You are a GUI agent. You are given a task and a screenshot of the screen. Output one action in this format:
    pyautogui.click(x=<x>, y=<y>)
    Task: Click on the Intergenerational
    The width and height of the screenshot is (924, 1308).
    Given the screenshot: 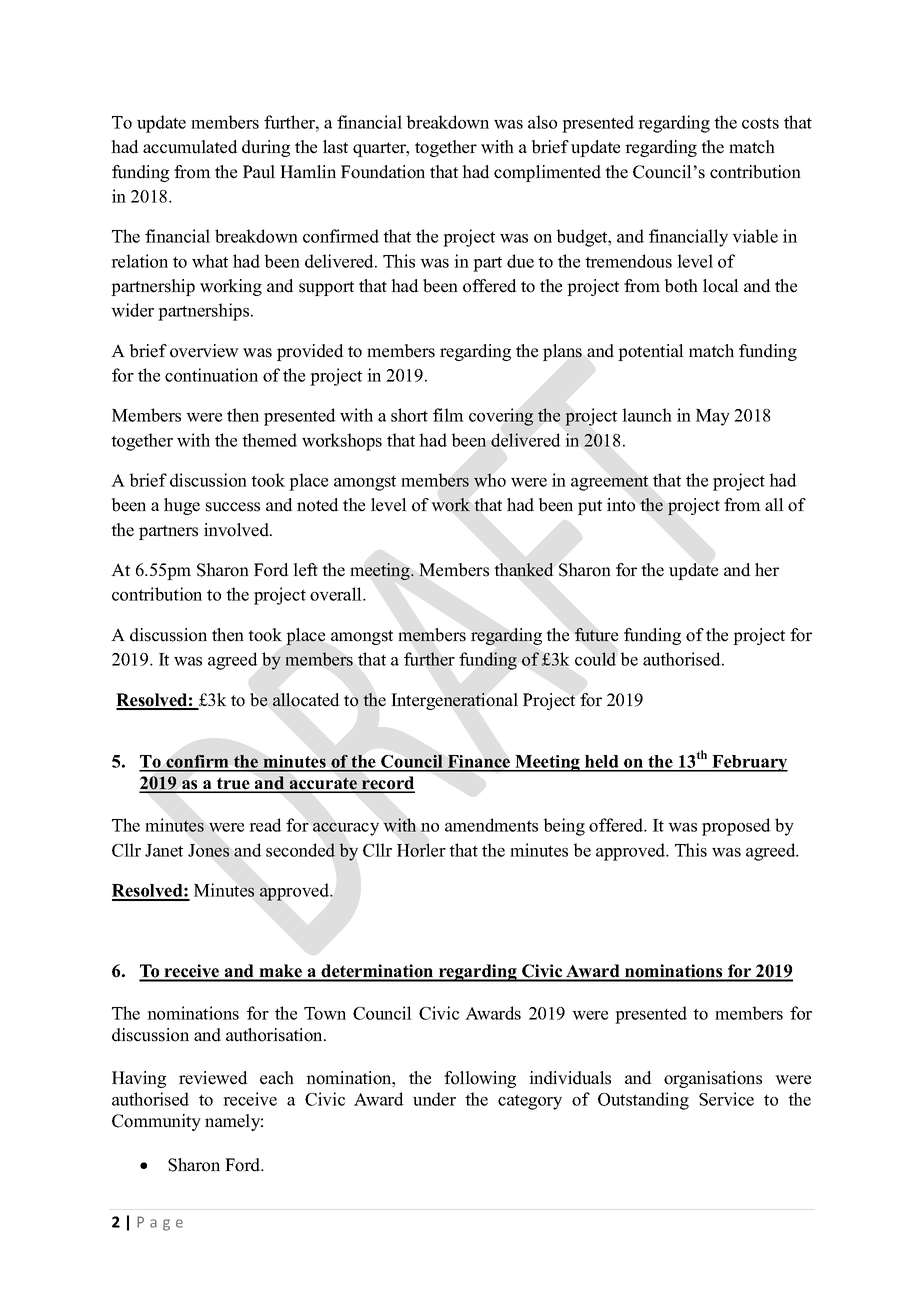 What is the action you would take?
    pyautogui.click(x=454, y=701)
